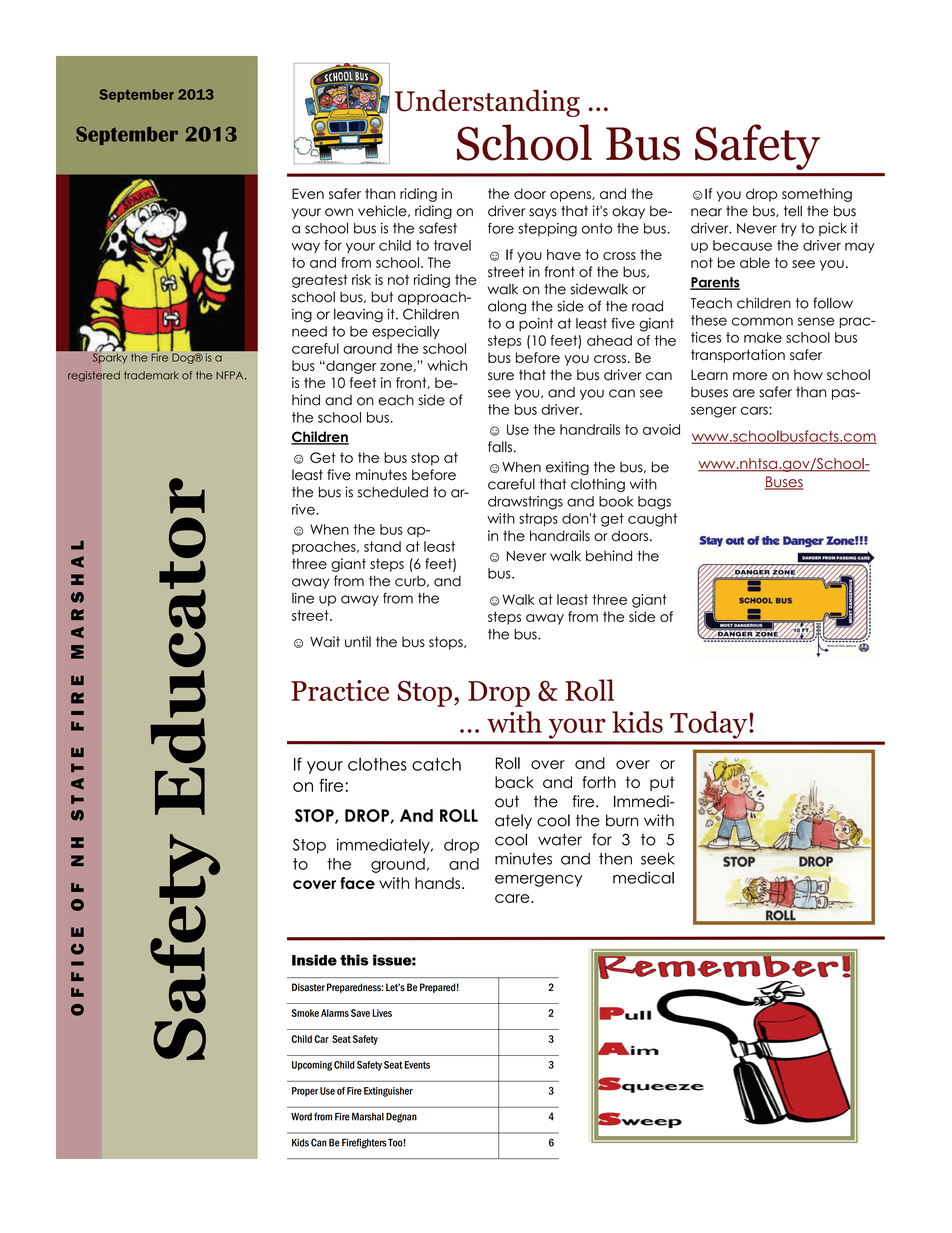 This document has height=1233, width=952. I want to click on safest, so click(438, 228).
